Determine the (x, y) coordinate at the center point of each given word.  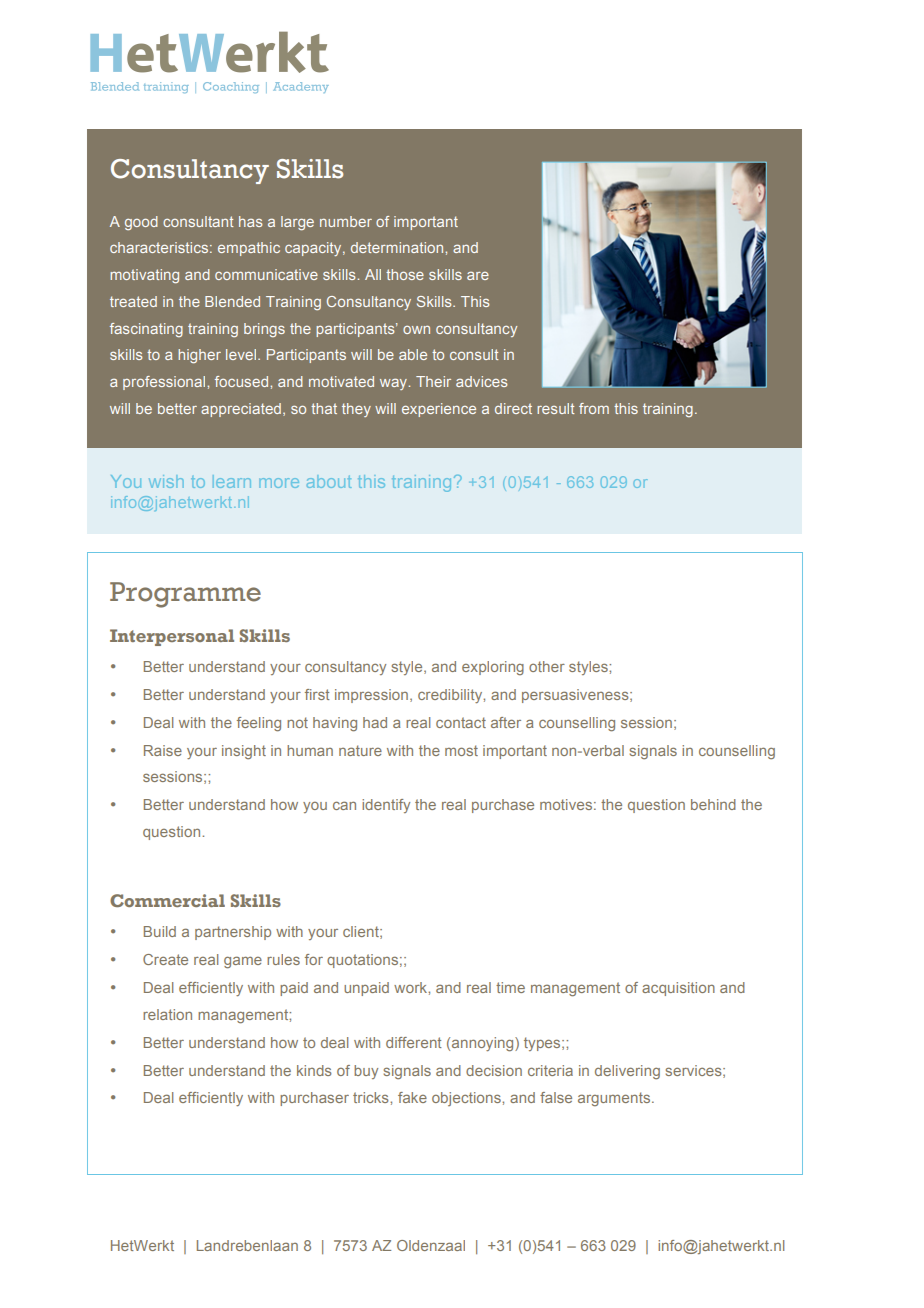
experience (439, 410)
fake (412, 1097)
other (547, 666)
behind (713, 804)
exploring (493, 668)
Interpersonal (172, 637)
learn (232, 481)
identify (386, 806)
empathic (249, 249)
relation (167, 1014)
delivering (627, 1072)
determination (398, 247)
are (478, 275)
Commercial (167, 900)
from (594, 408)
